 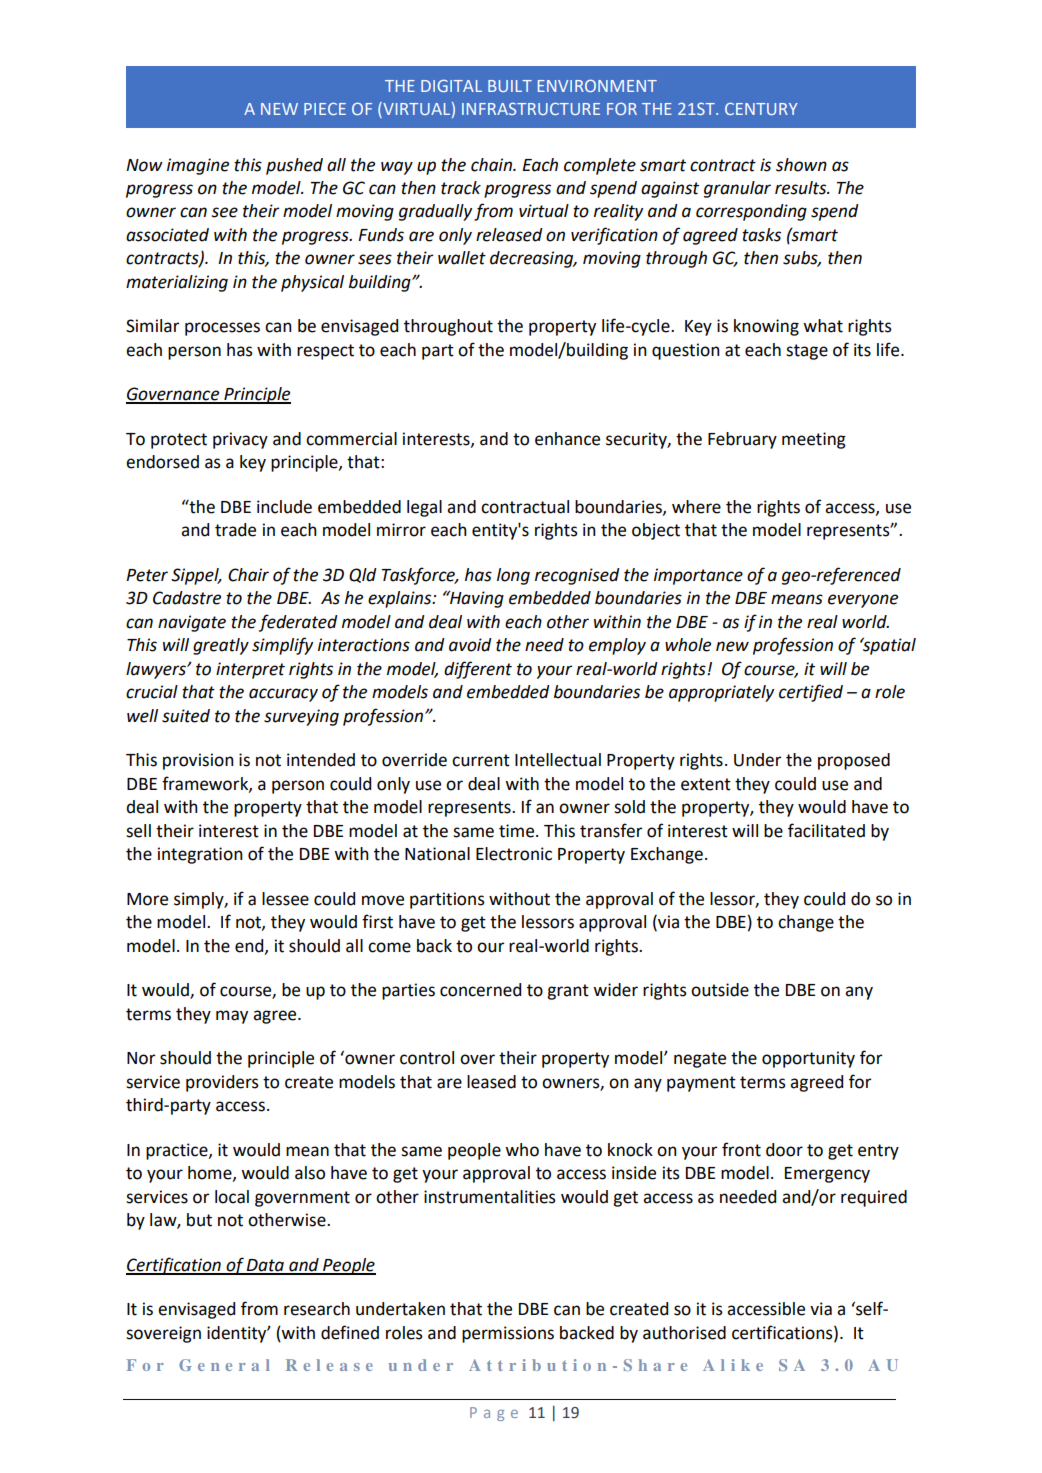 What do you see at coordinates (200, 855) in the image?
I see `integration` at bounding box center [200, 855].
